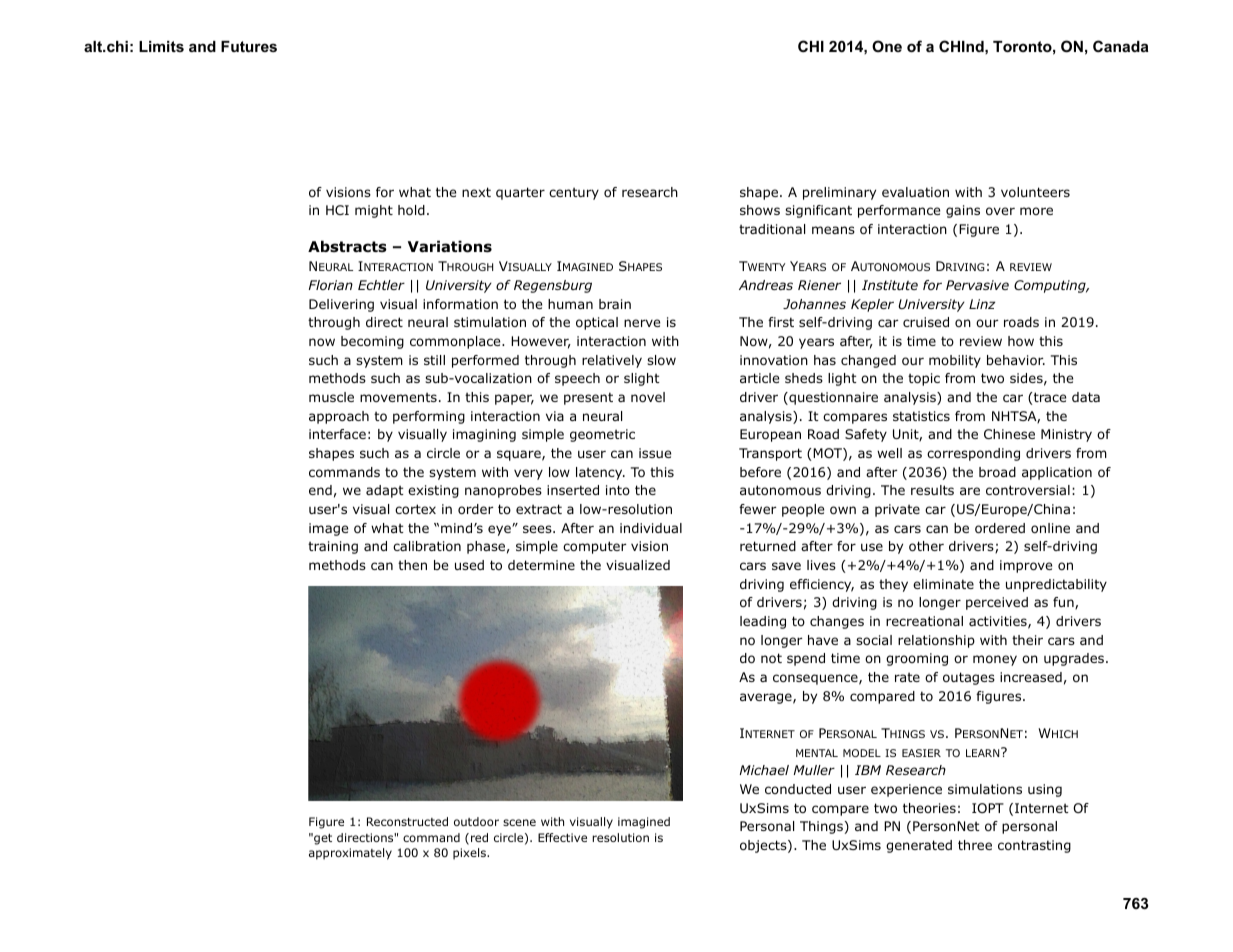 The height and width of the image is (952, 1233). I want to click on century, so click(574, 193).
